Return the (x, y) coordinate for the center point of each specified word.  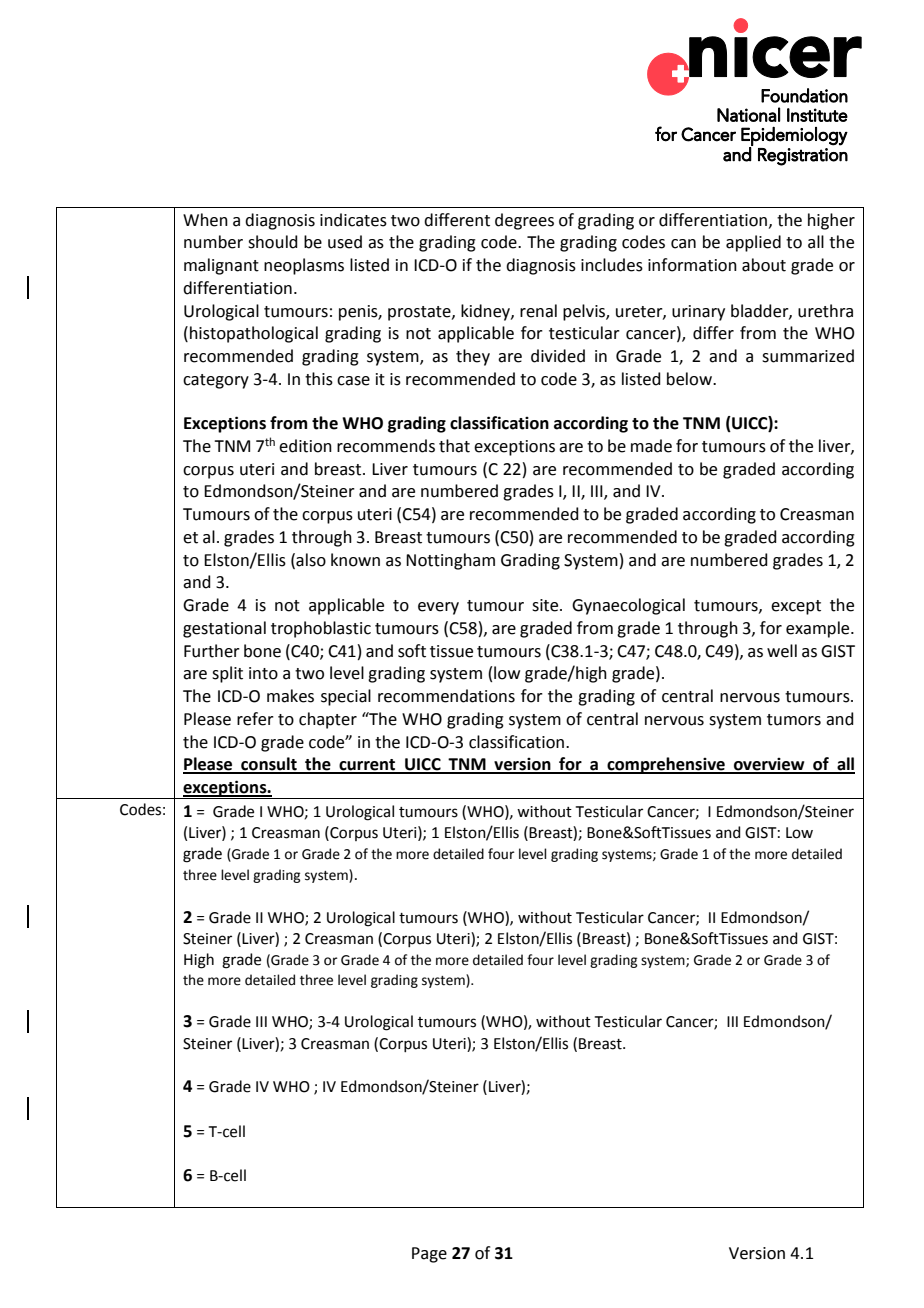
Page (429, 1255)
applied (753, 243)
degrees (524, 221)
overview (769, 765)
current (367, 766)
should (273, 242)
